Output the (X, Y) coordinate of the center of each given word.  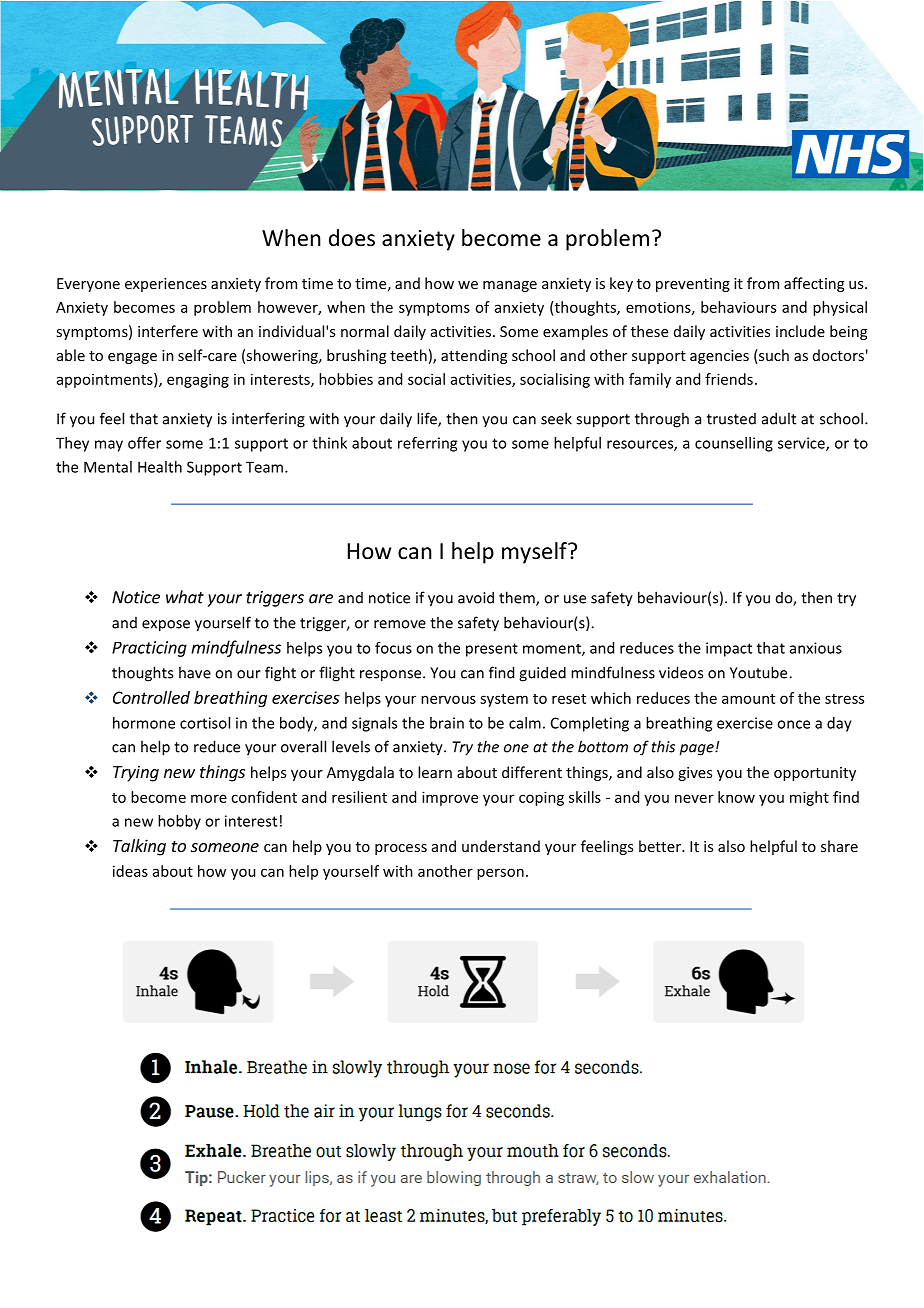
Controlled (151, 697)
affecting (814, 284)
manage (510, 286)
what (185, 597)
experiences (166, 285)
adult (779, 418)
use (575, 599)
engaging (198, 380)
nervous (448, 699)
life (428, 419)
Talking (139, 847)
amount (748, 699)
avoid (476, 597)
